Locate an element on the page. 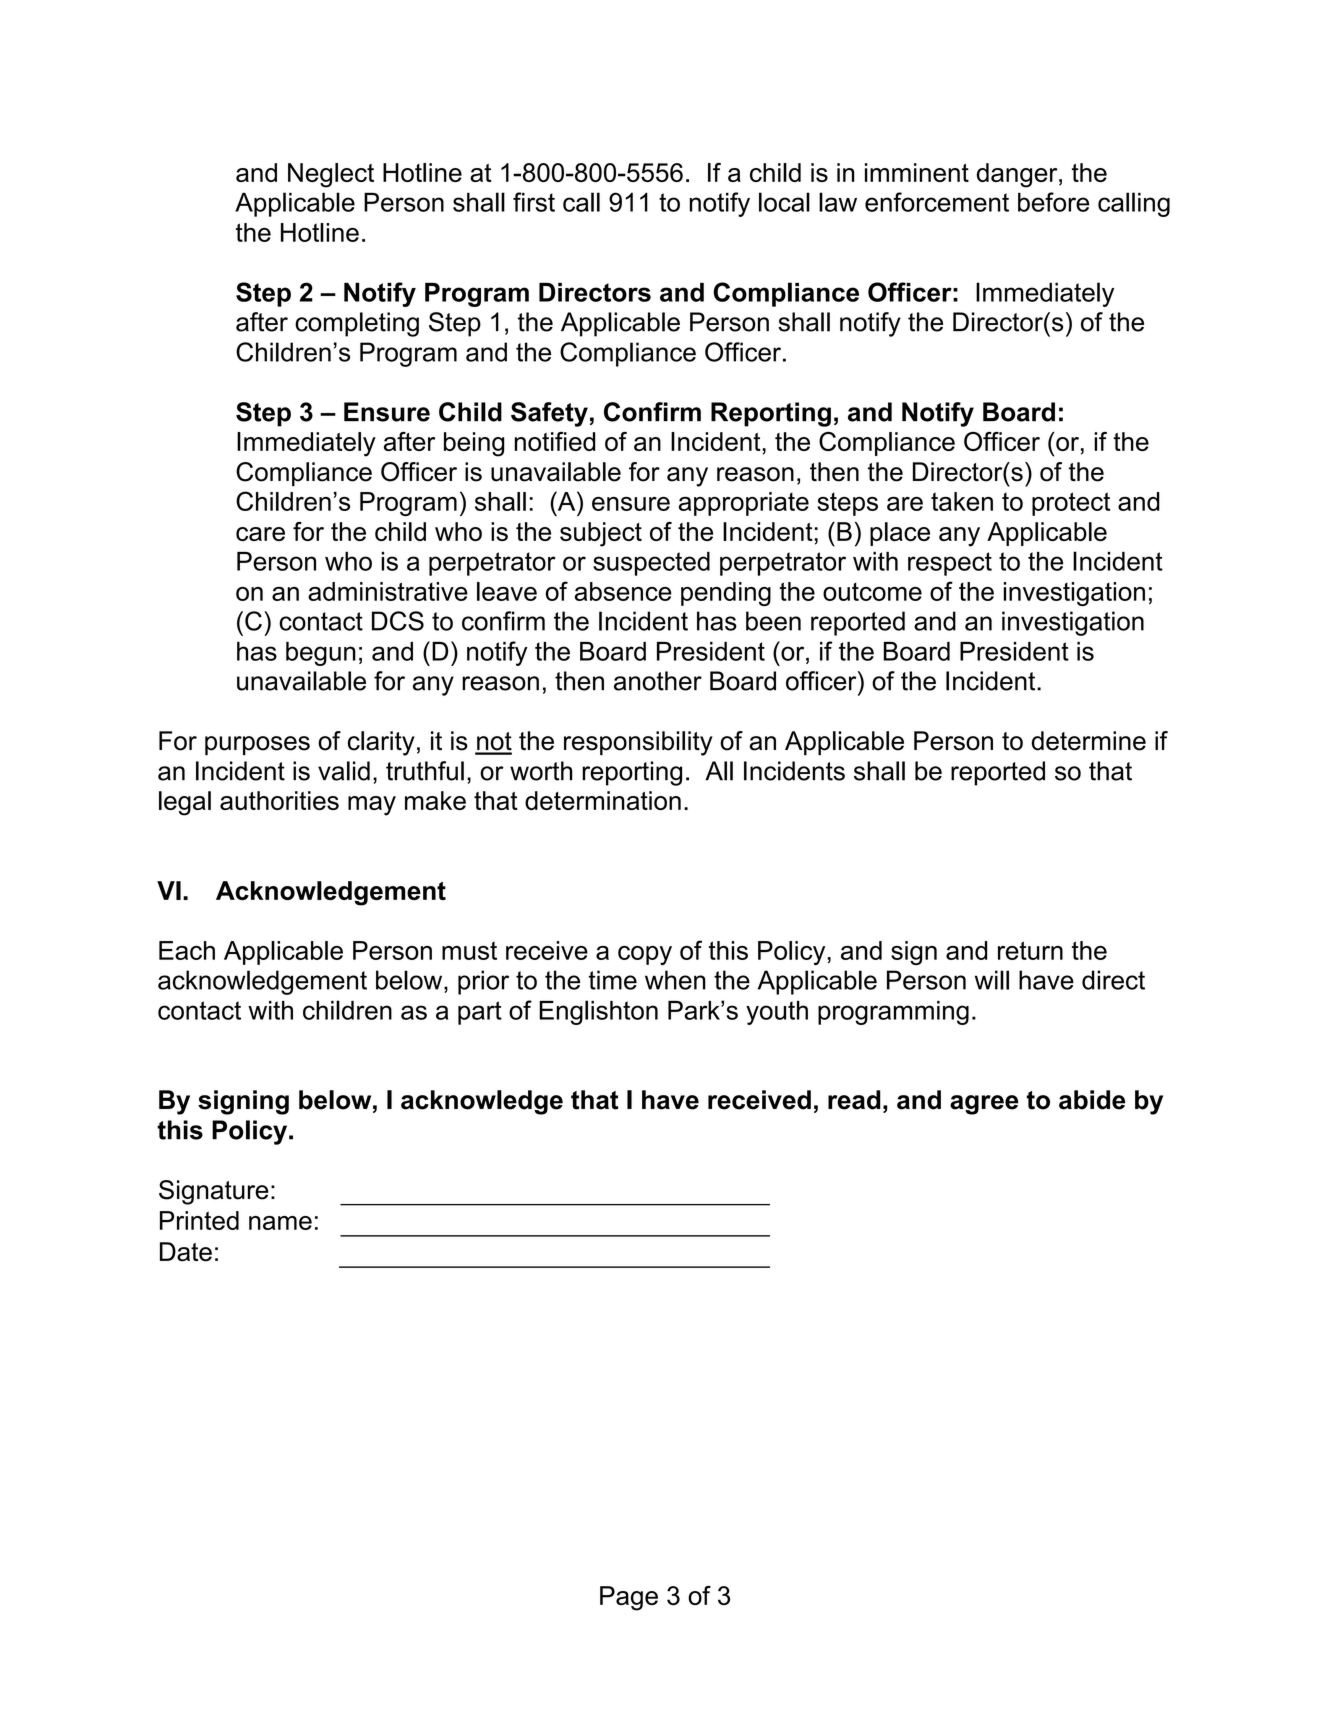 Image resolution: width=1327 pixels, height=1717 pixels. first is located at coordinates (534, 202).
